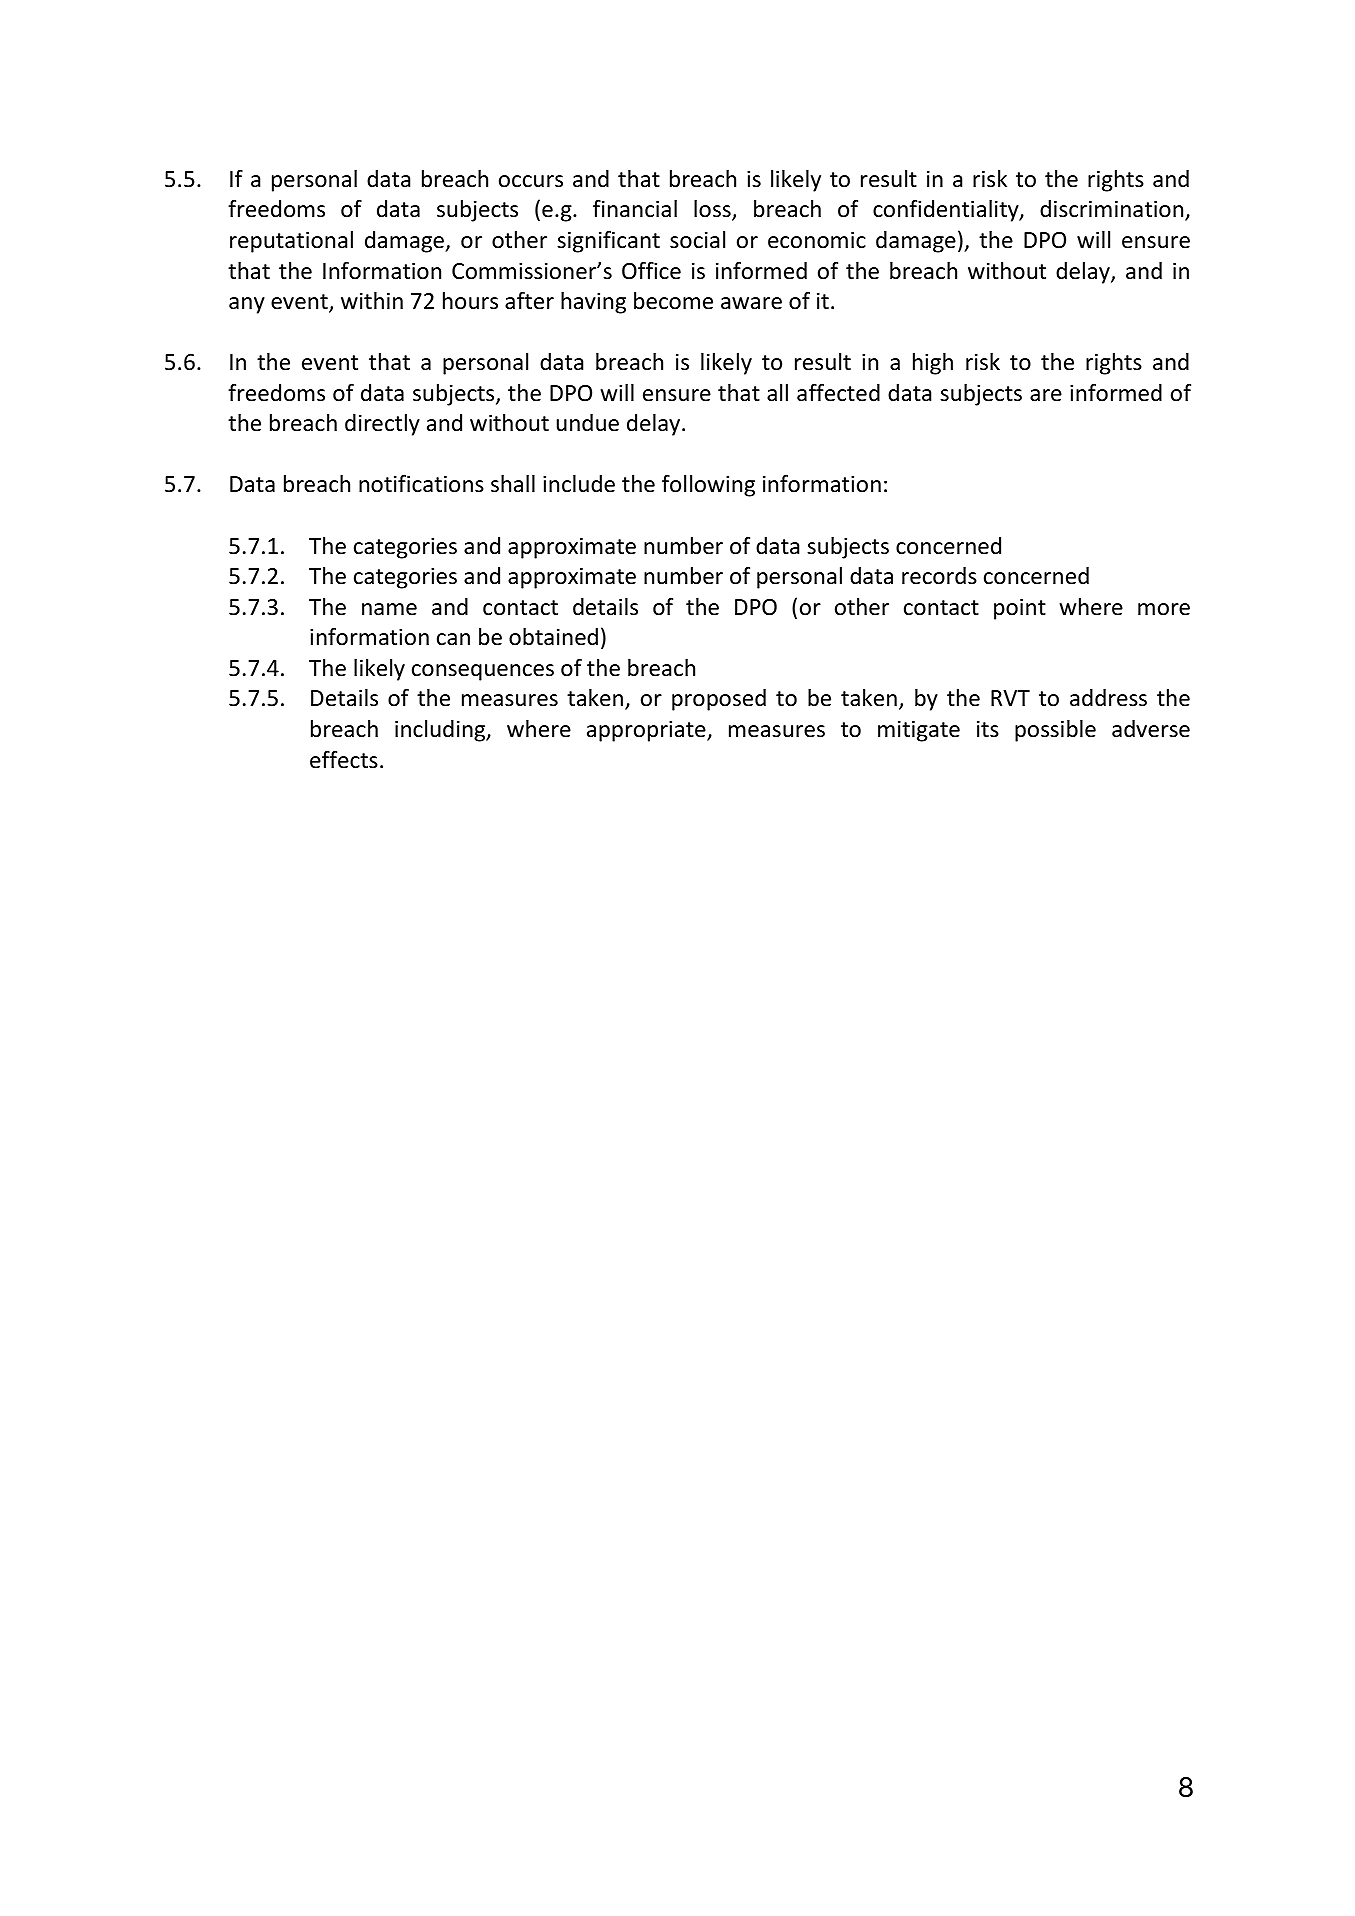  Describe the element at coordinates (933, 364) in the image. I see `high` at that location.
